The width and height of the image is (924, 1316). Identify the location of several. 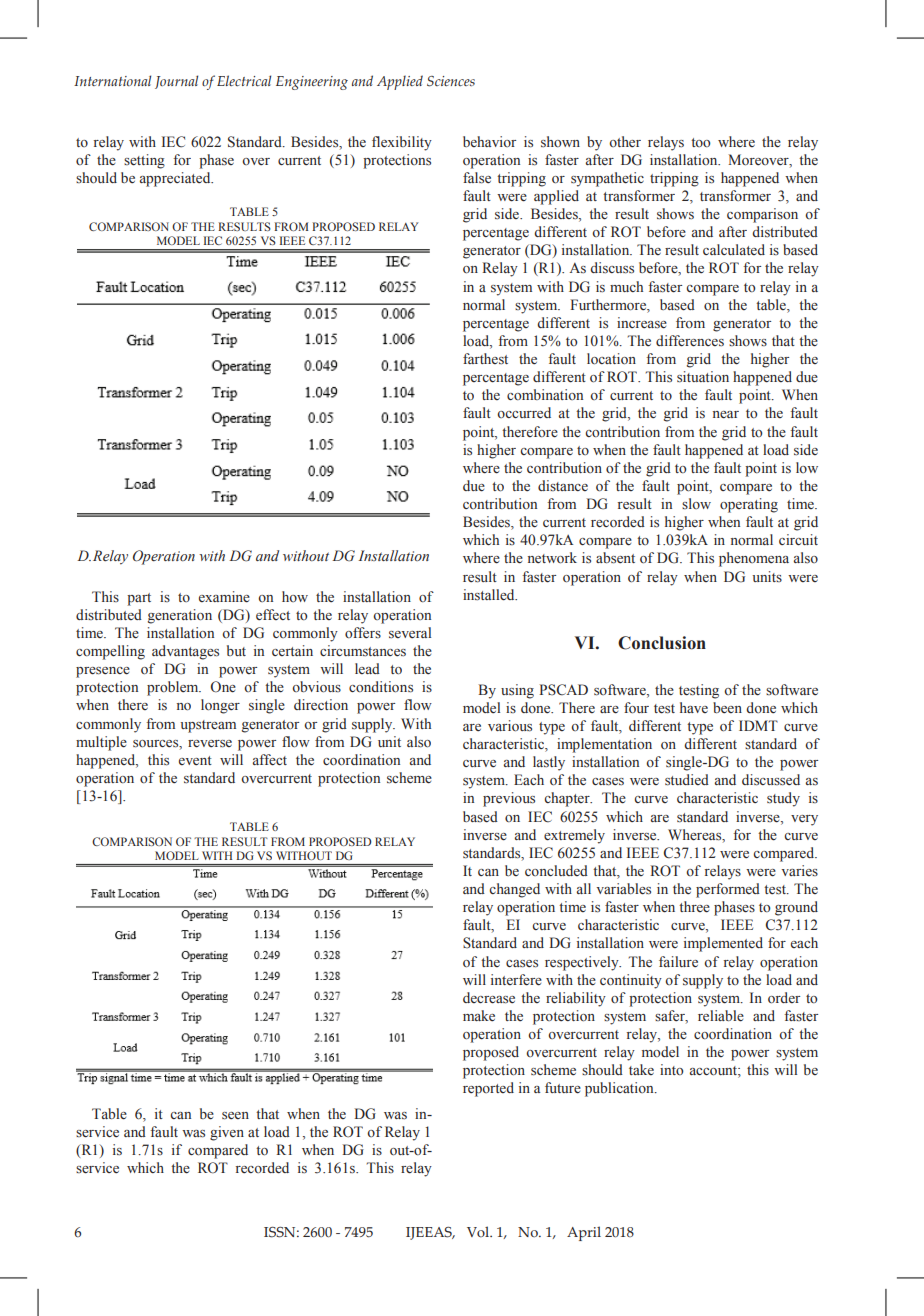
(410, 633).
